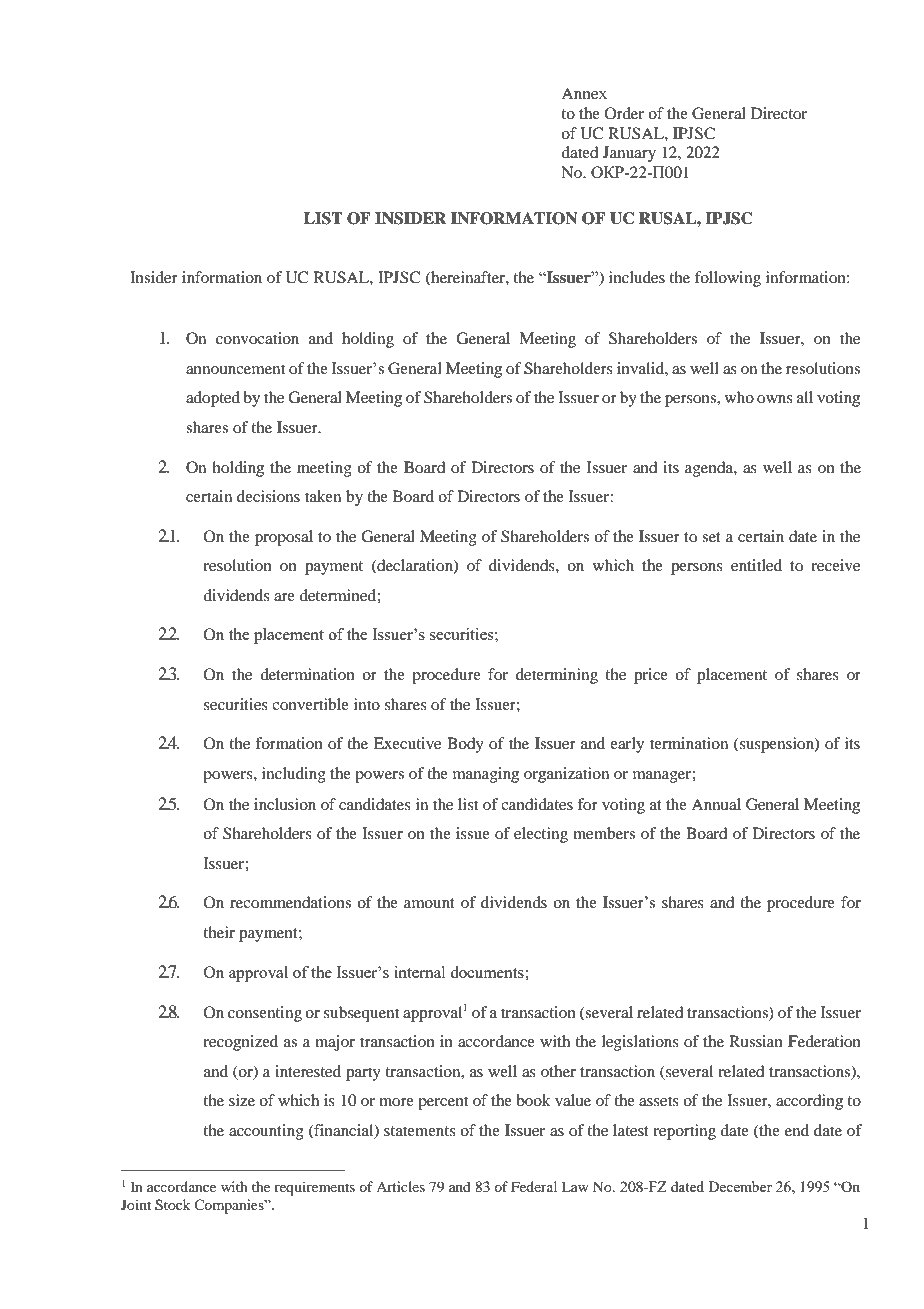 The height and width of the screenshot is (1309, 924). I want to click on Annex, so click(584, 93).
